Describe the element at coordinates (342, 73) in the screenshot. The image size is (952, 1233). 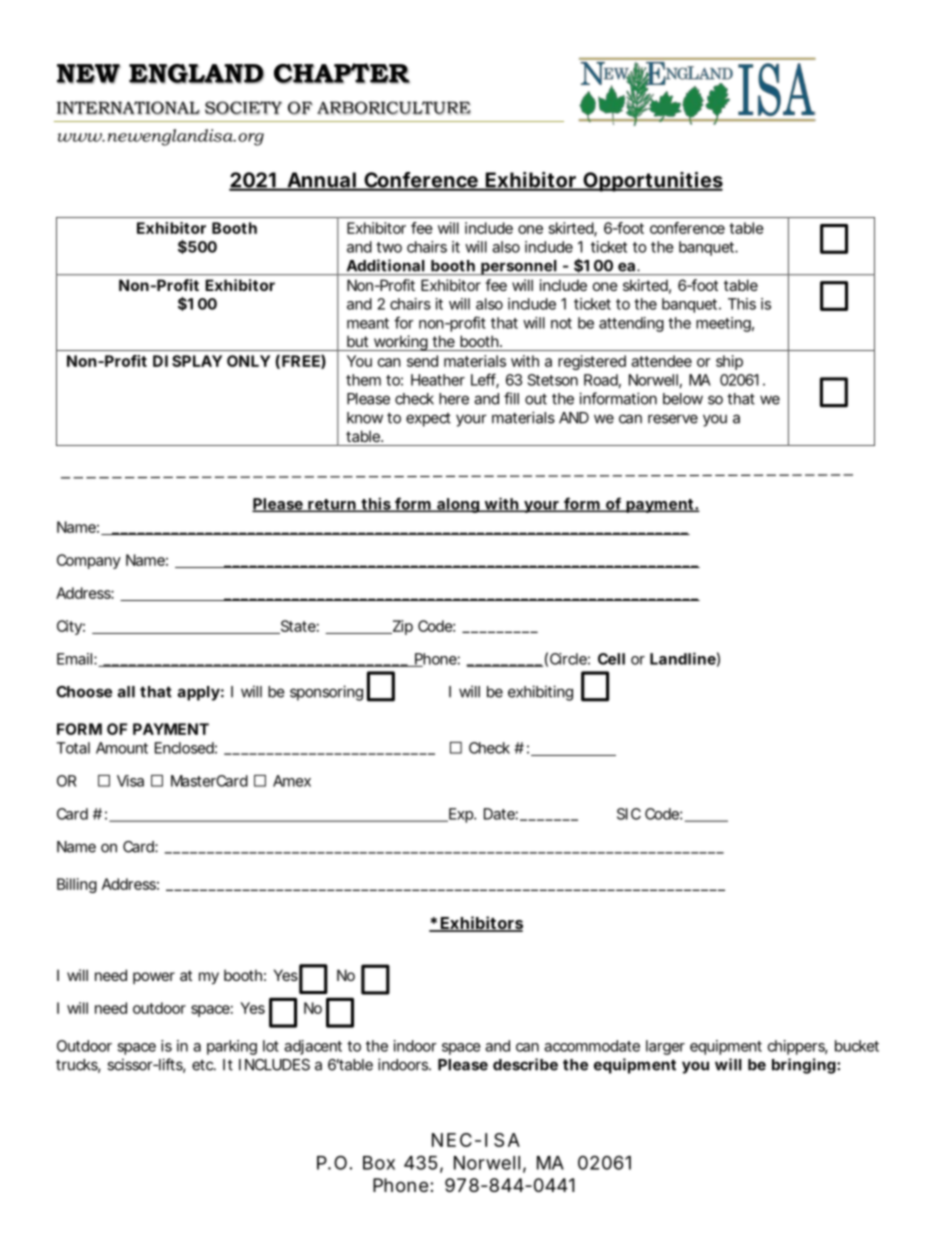
I see `CHAPTER` at that location.
